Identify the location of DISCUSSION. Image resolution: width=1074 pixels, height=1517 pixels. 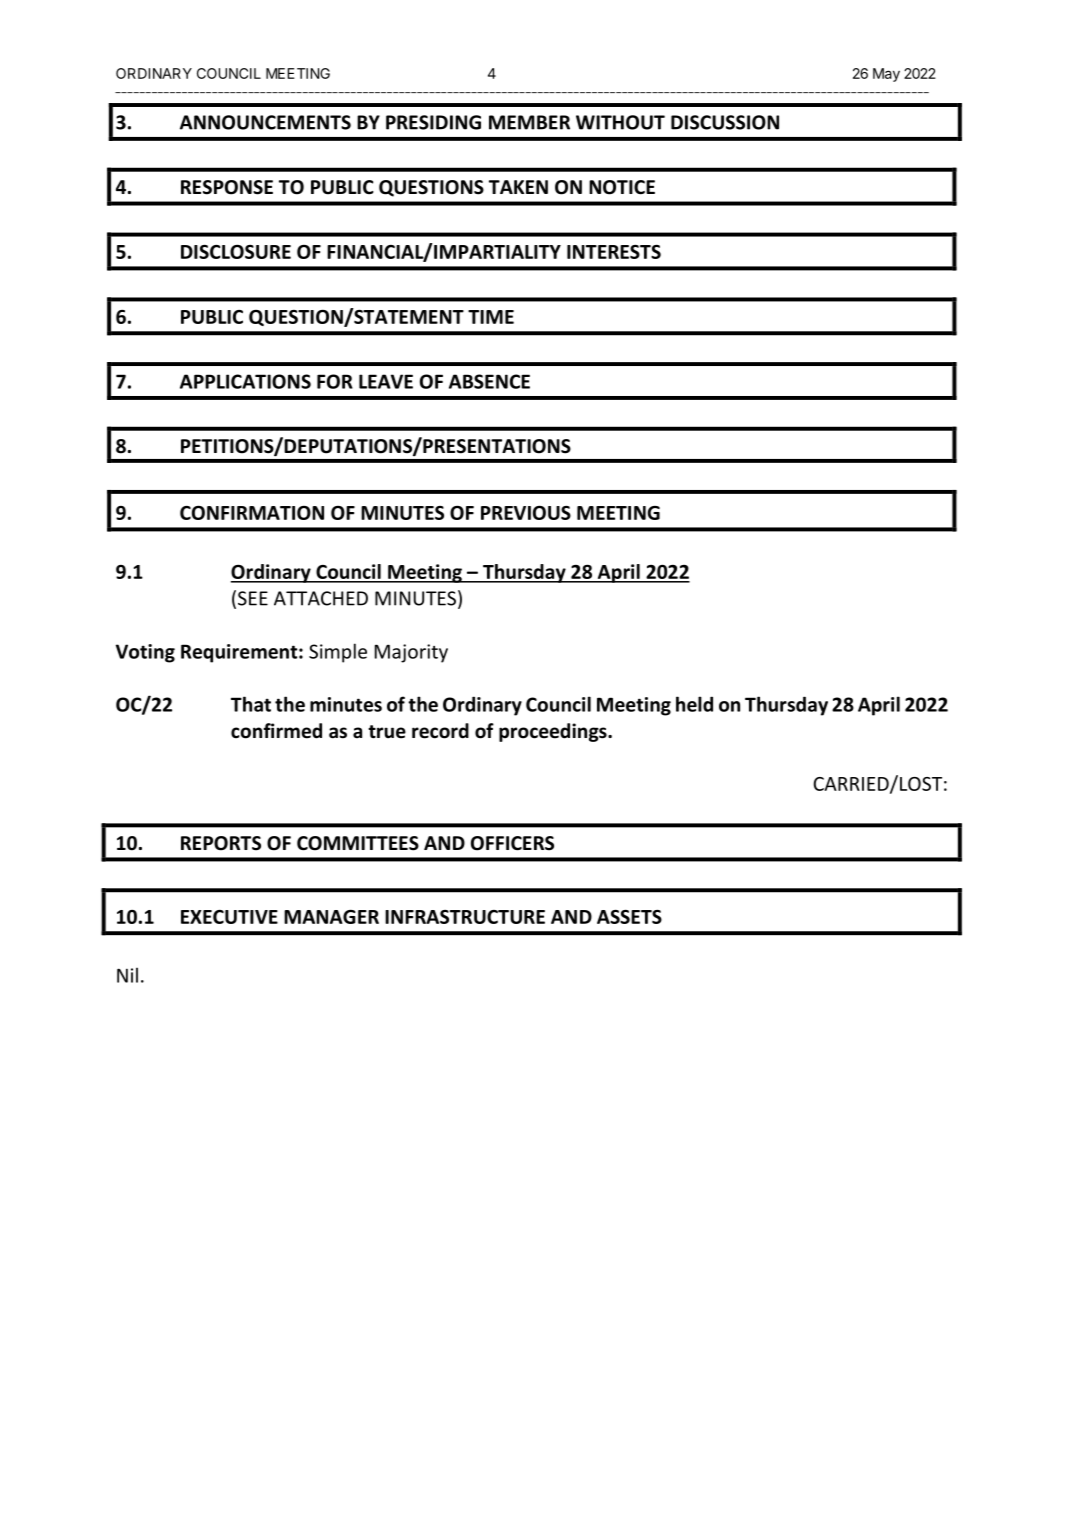
(725, 122).
